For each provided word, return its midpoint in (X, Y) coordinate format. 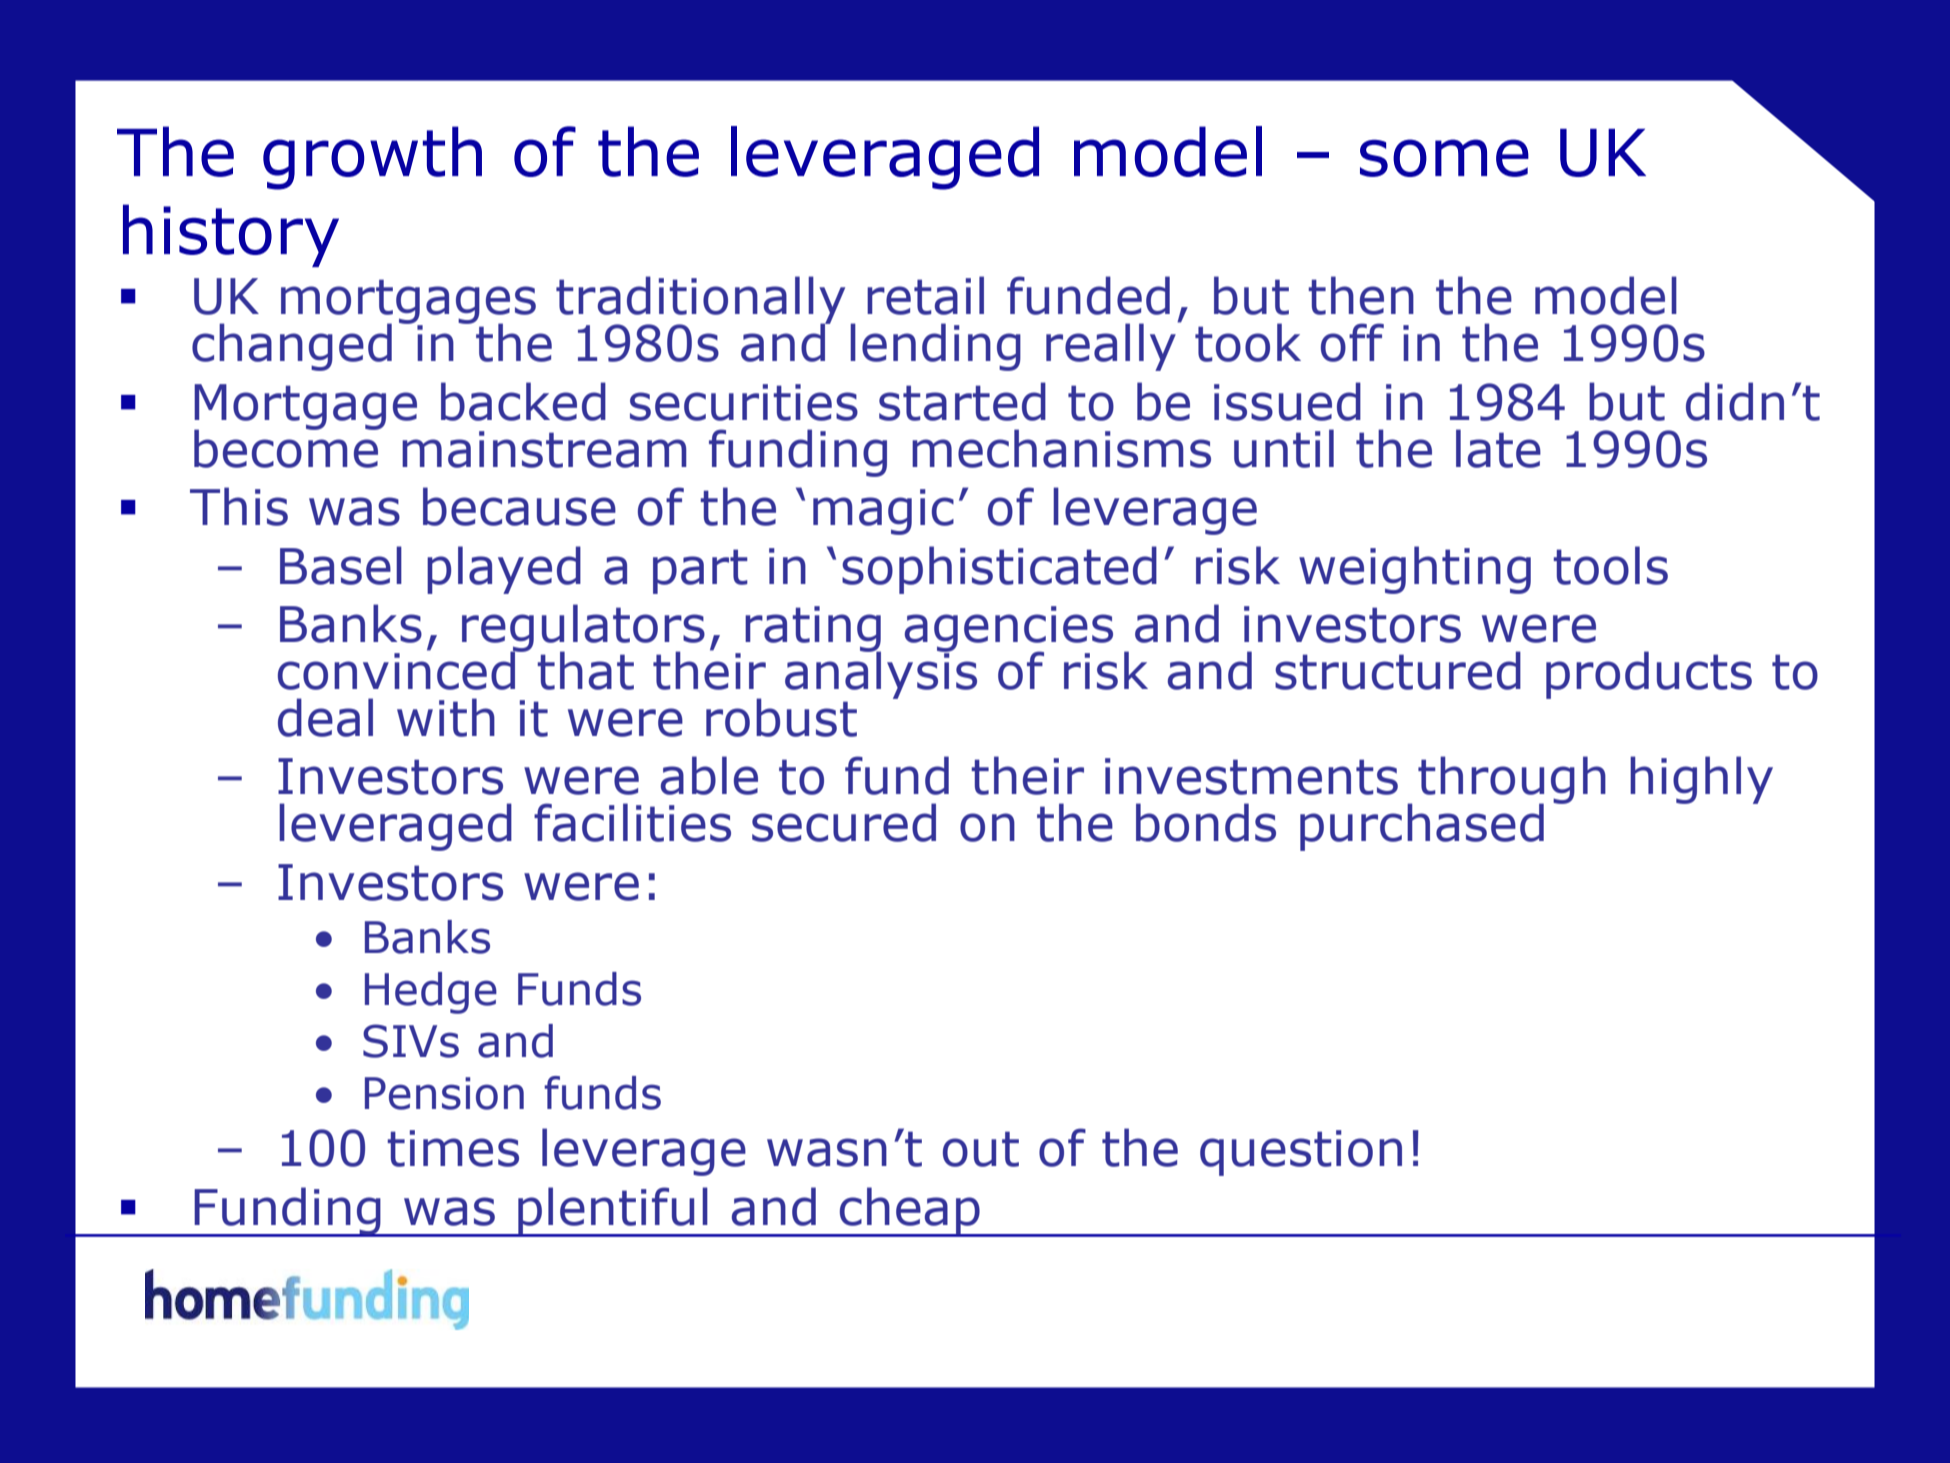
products (1649, 675)
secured (844, 822)
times (453, 1148)
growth (372, 158)
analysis (881, 674)
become (287, 447)
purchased (1422, 827)
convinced (398, 669)
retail (925, 295)
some (1444, 158)
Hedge (431, 993)
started (962, 401)
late (1498, 448)
